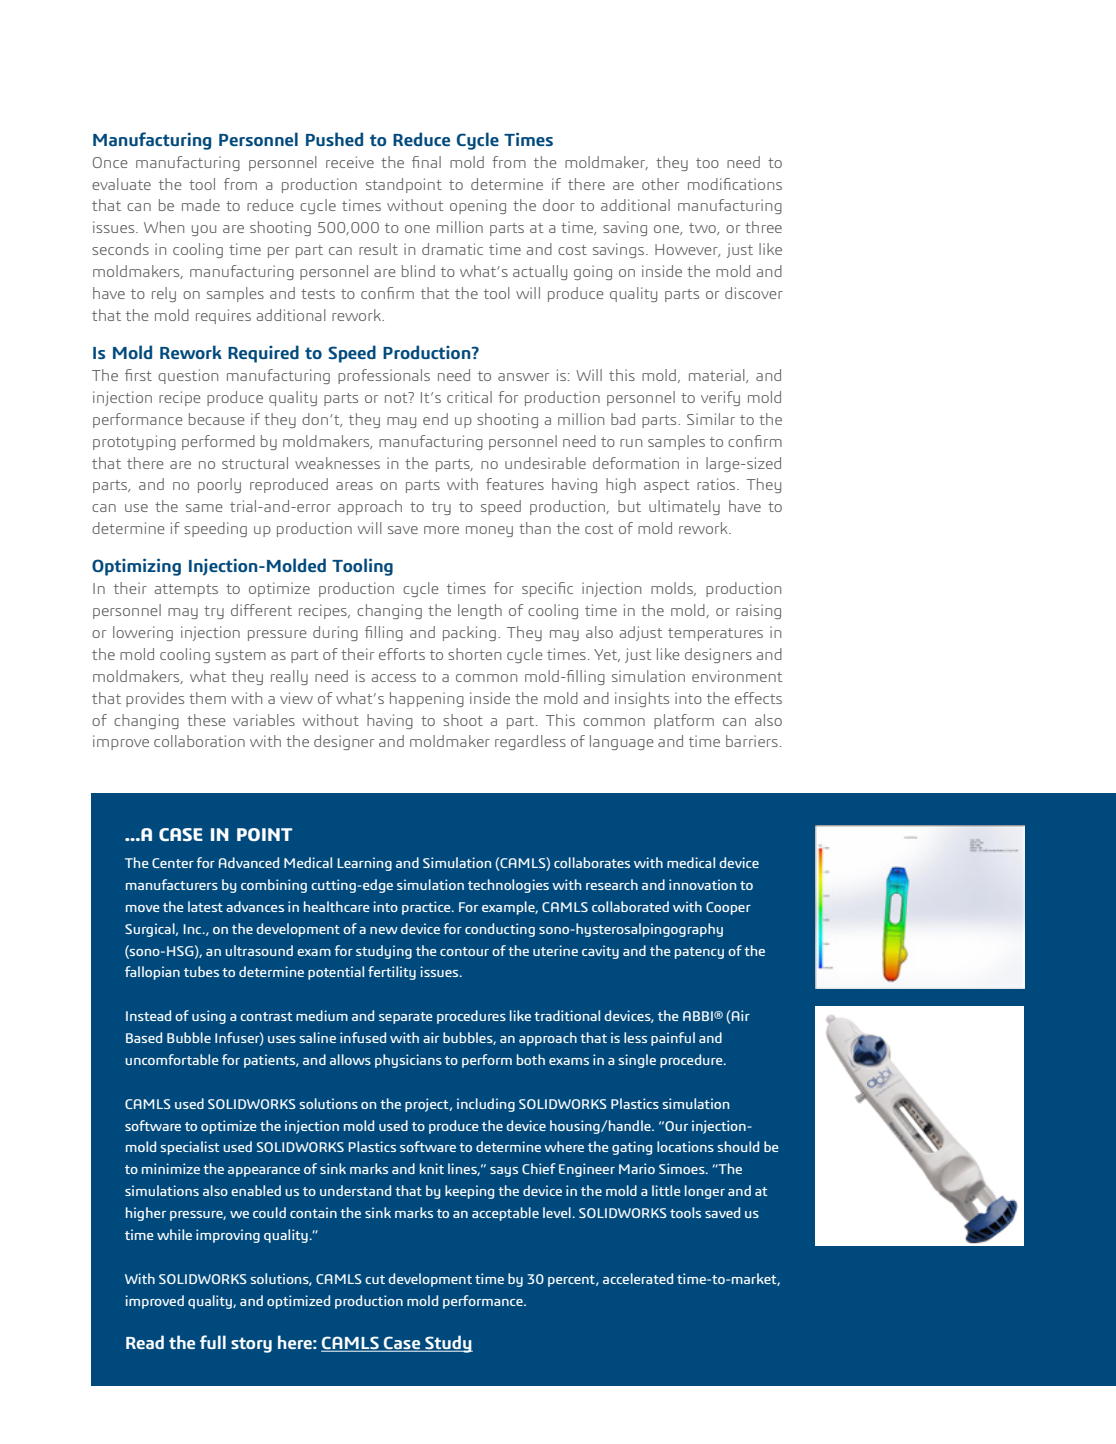  What do you see at coordinates (186, 590) in the page?
I see `attempts` at bounding box center [186, 590].
